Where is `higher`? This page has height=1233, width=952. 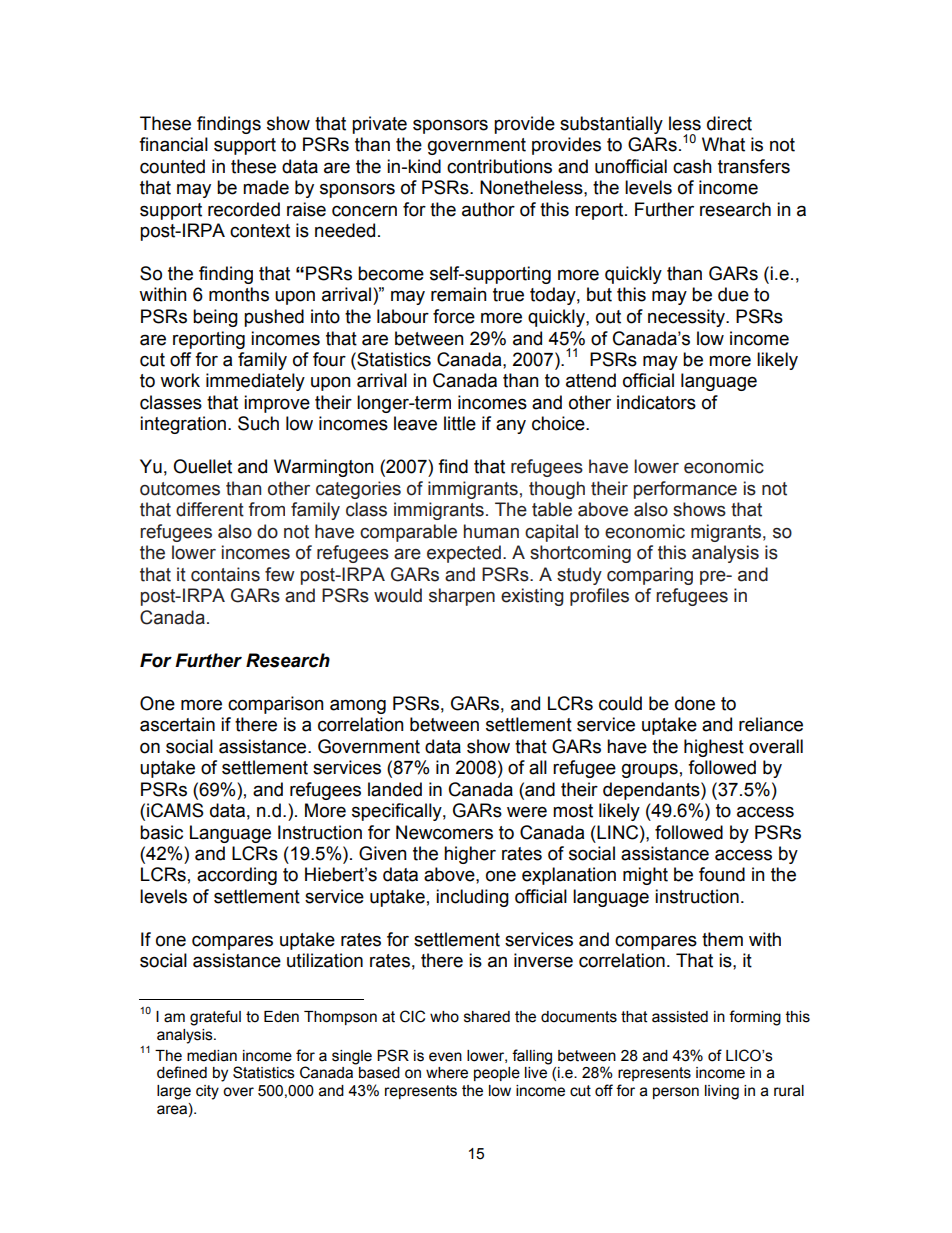 higher is located at coordinates (470, 855).
